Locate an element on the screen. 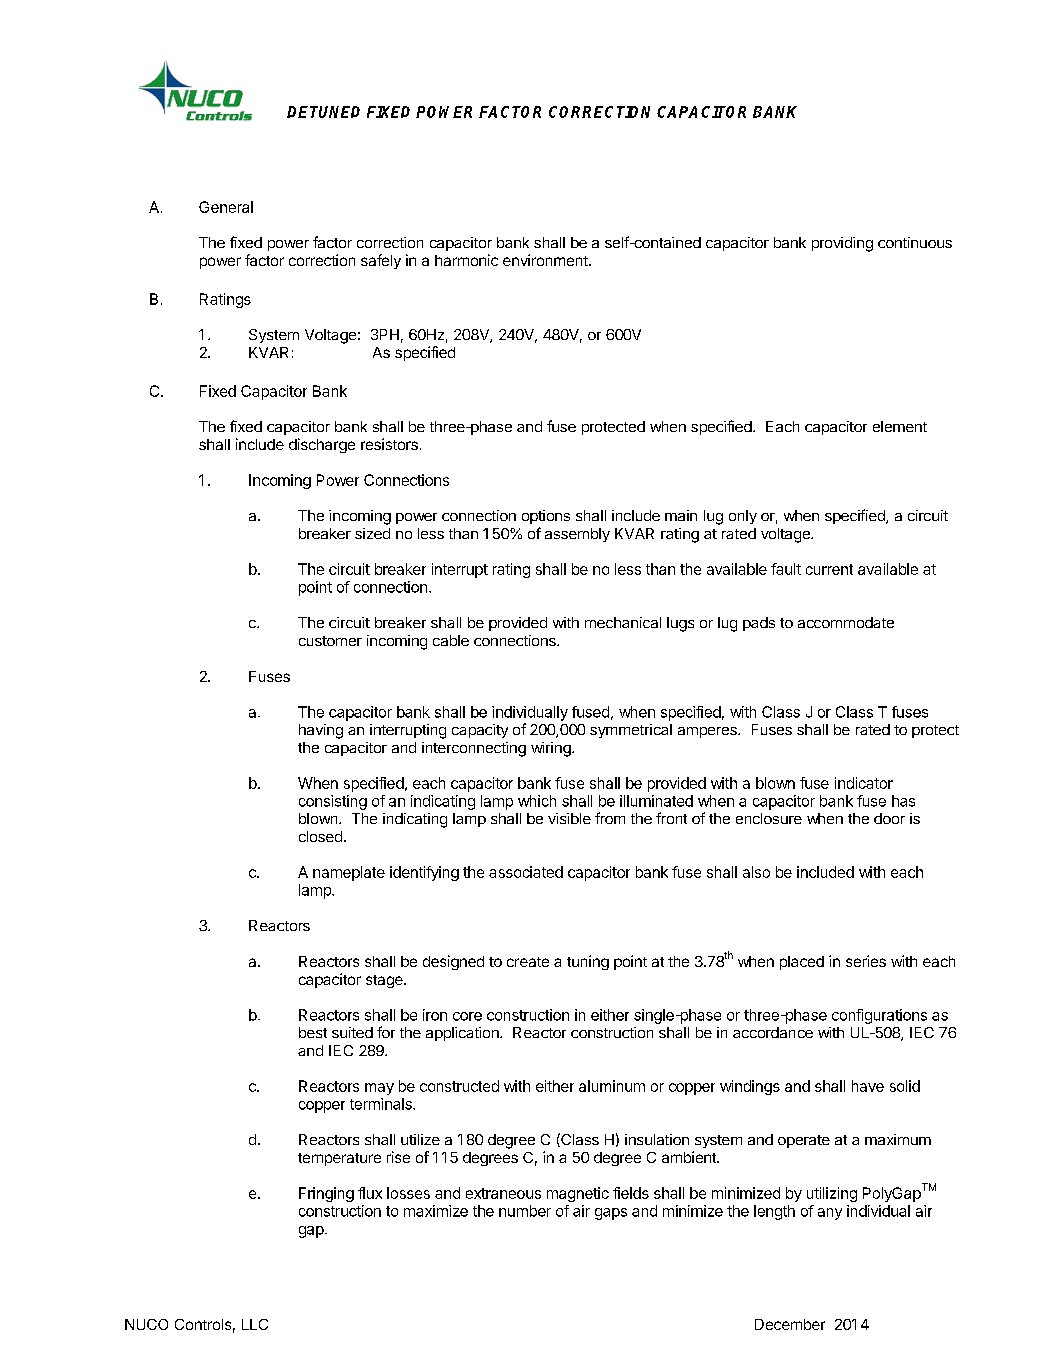  providing is located at coordinates (842, 244).
